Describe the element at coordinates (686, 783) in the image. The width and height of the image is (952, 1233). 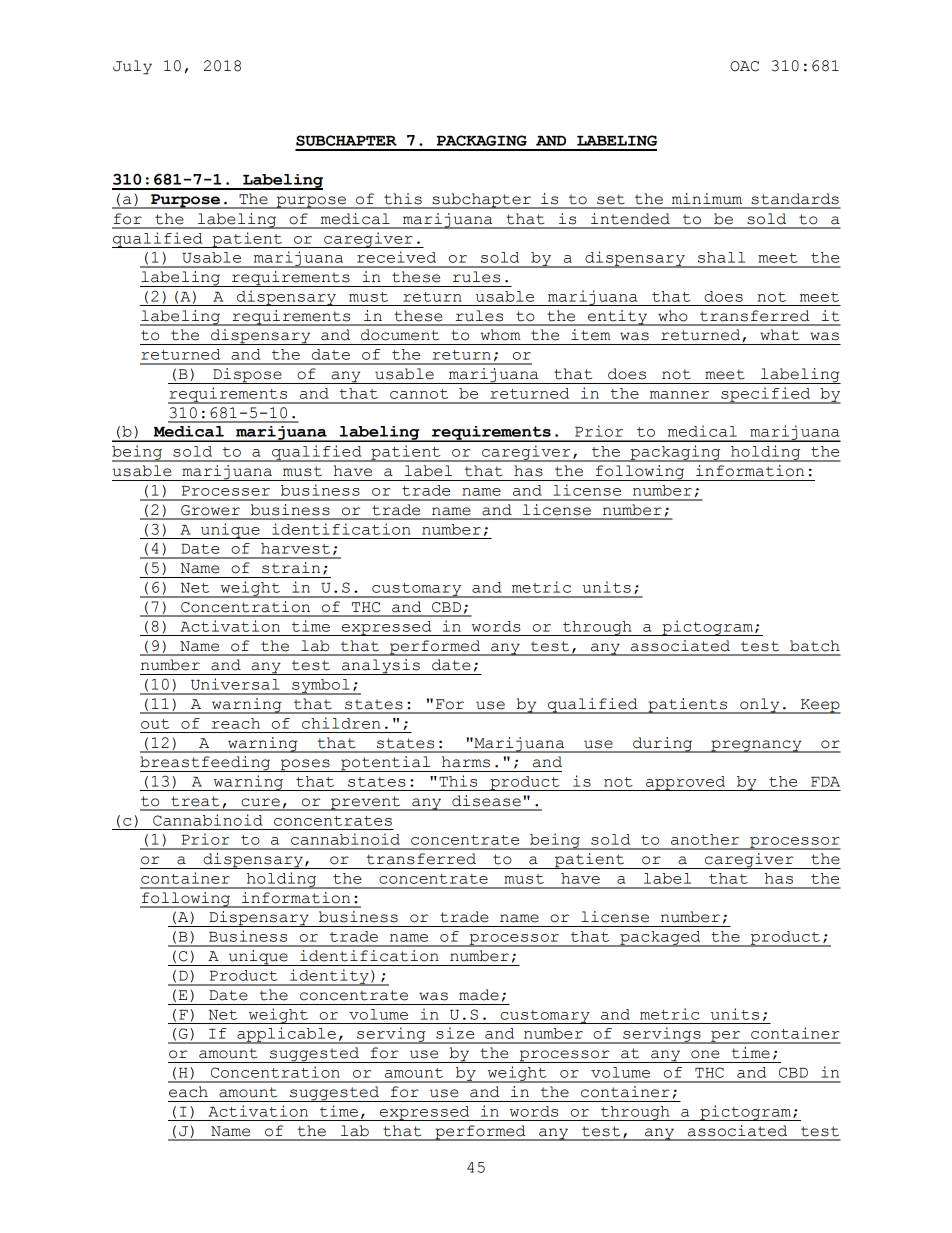
I see `approved` at that location.
